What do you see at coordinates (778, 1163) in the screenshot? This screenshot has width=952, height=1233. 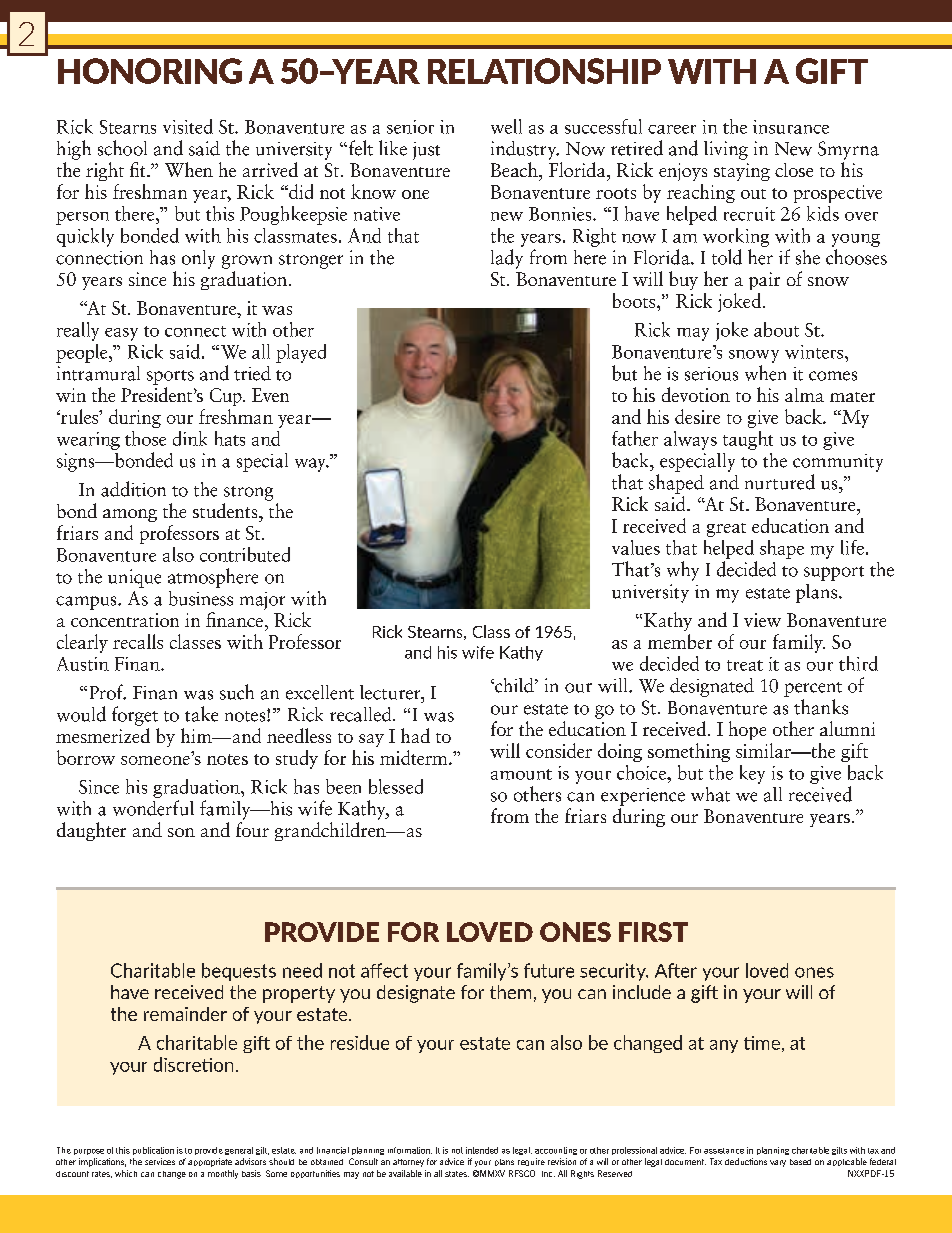 I see `vary` at bounding box center [778, 1163].
